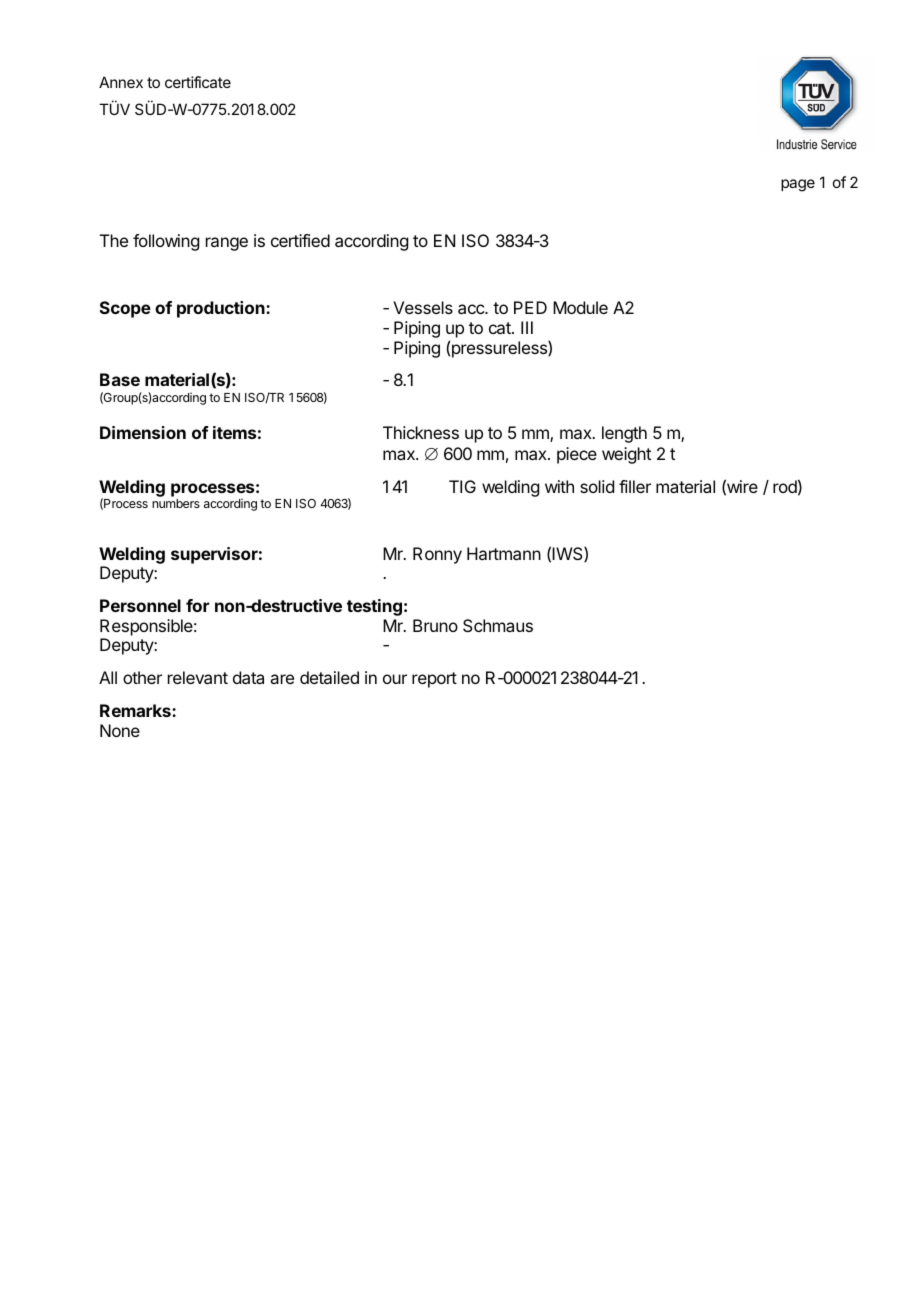 The image size is (924, 1308). I want to click on Remarks, so click(136, 710).
